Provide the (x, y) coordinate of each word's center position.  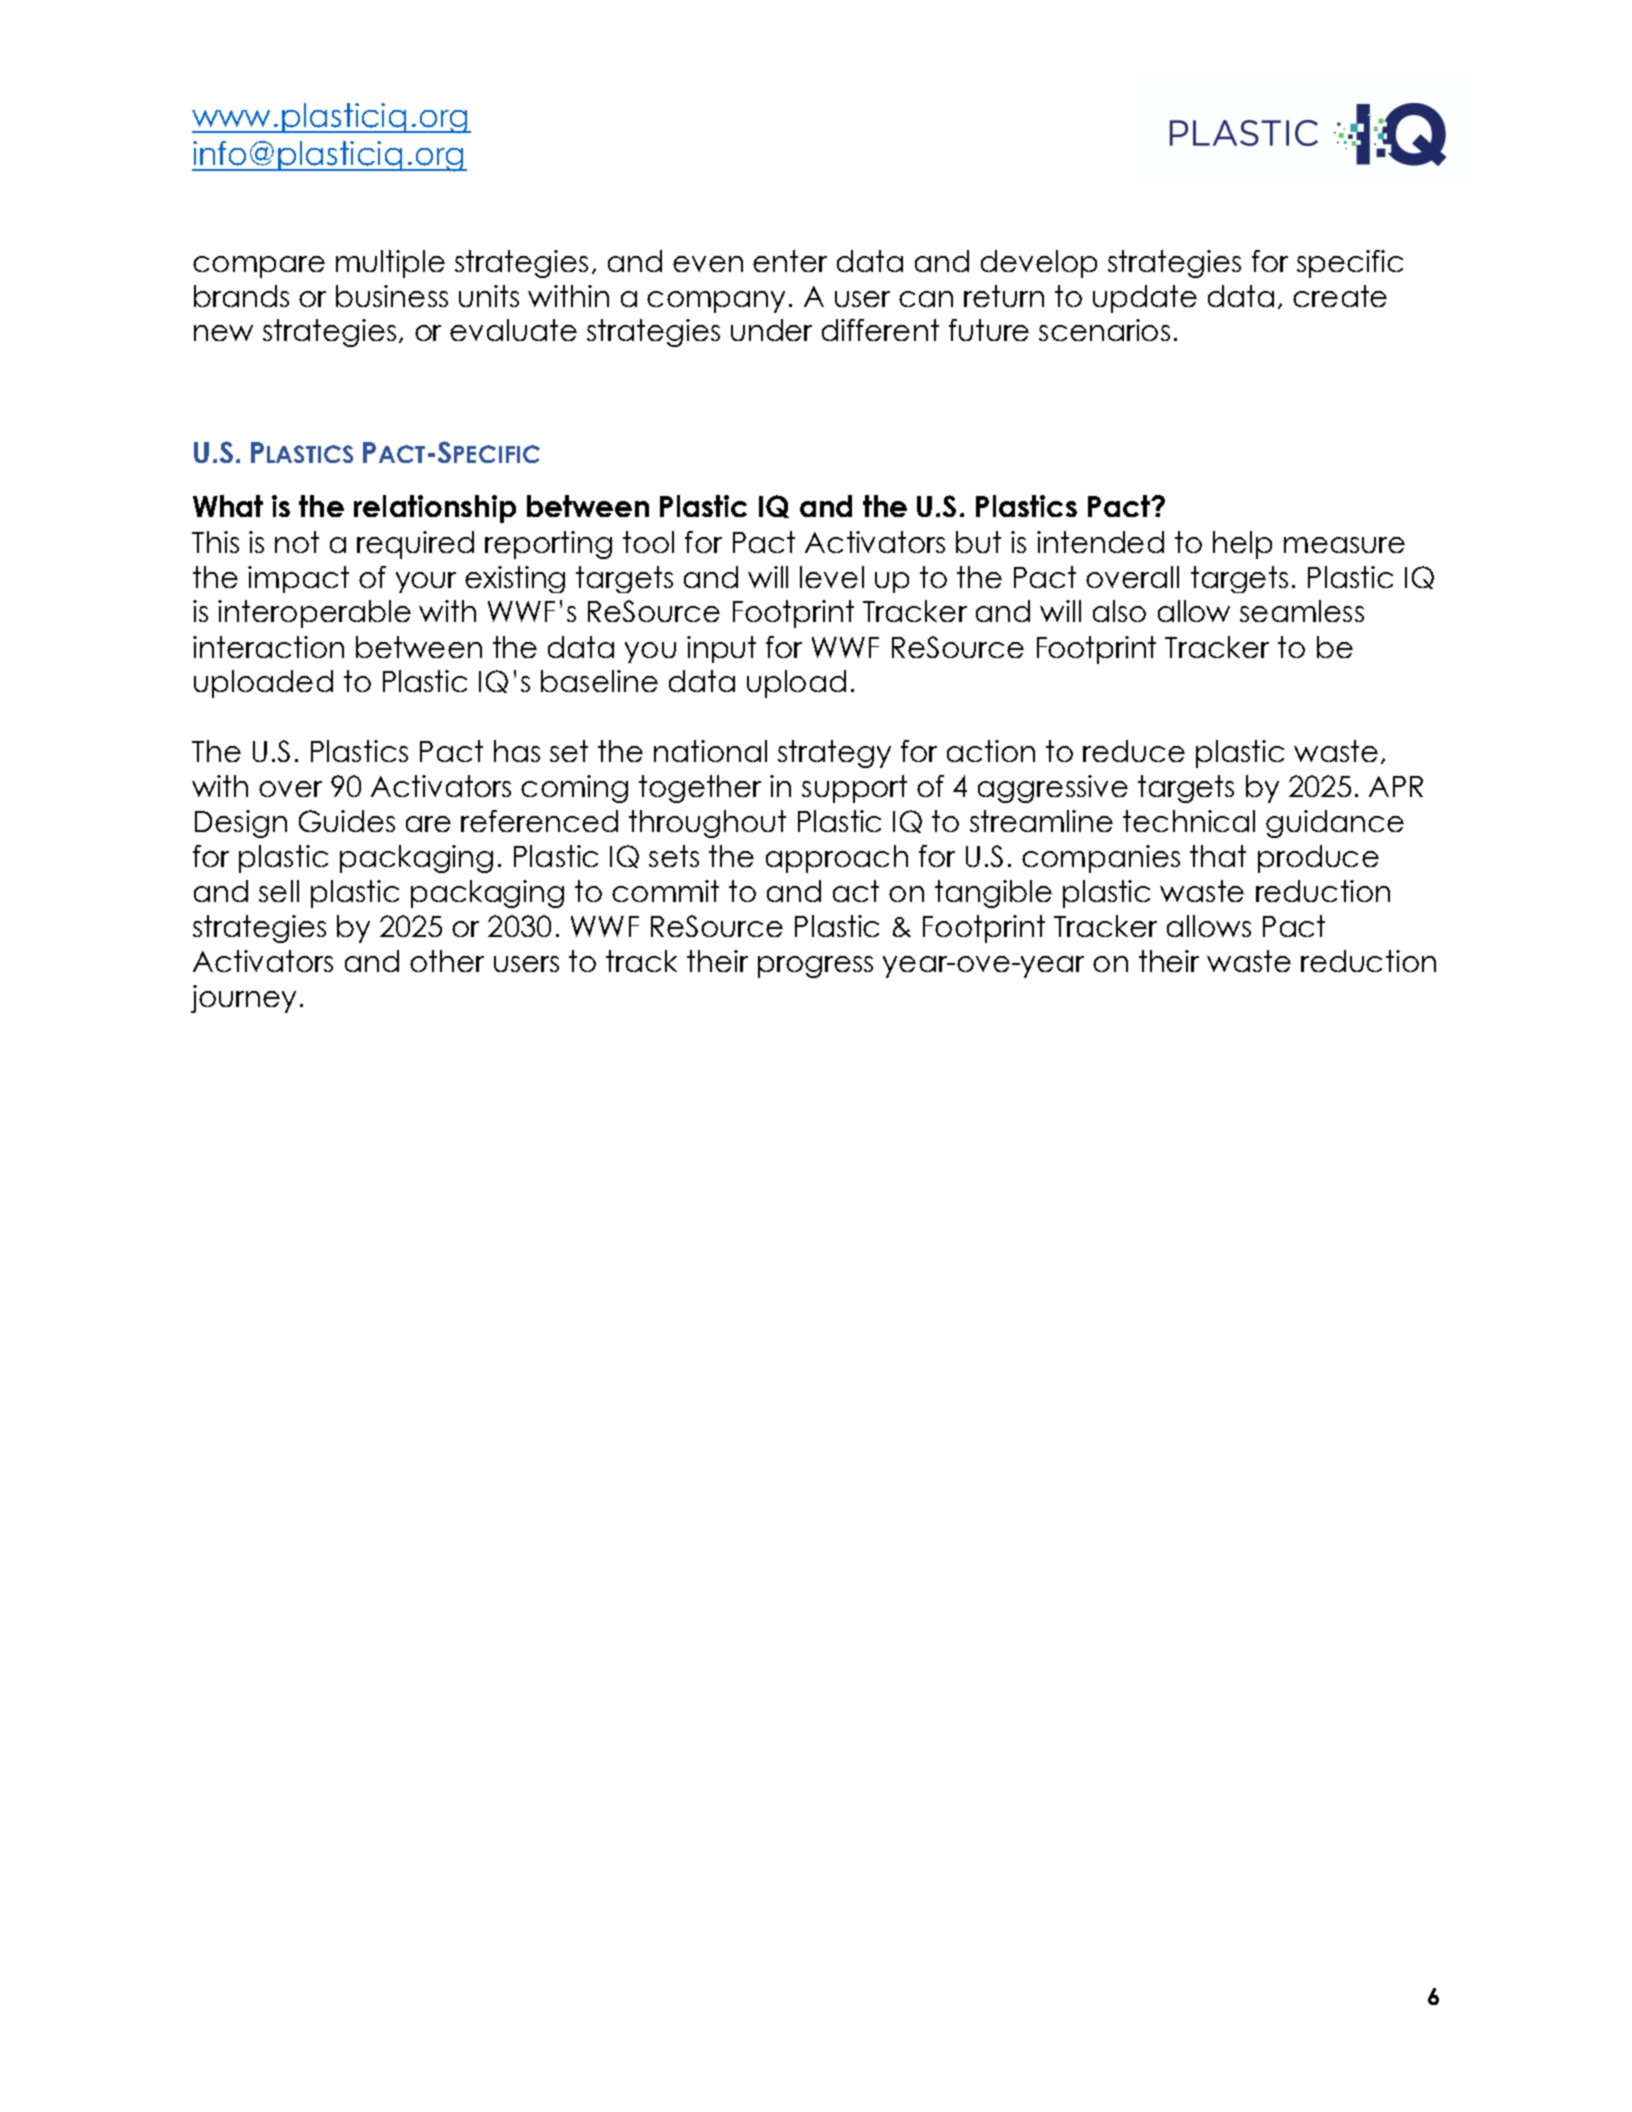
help (1242, 545)
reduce (1134, 751)
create (1340, 296)
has (517, 751)
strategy (834, 754)
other (447, 961)
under (771, 330)
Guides (347, 821)
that (1218, 856)
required (415, 545)
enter (790, 261)
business (392, 296)
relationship (435, 509)
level (832, 577)
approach (837, 859)
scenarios (1104, 330)
